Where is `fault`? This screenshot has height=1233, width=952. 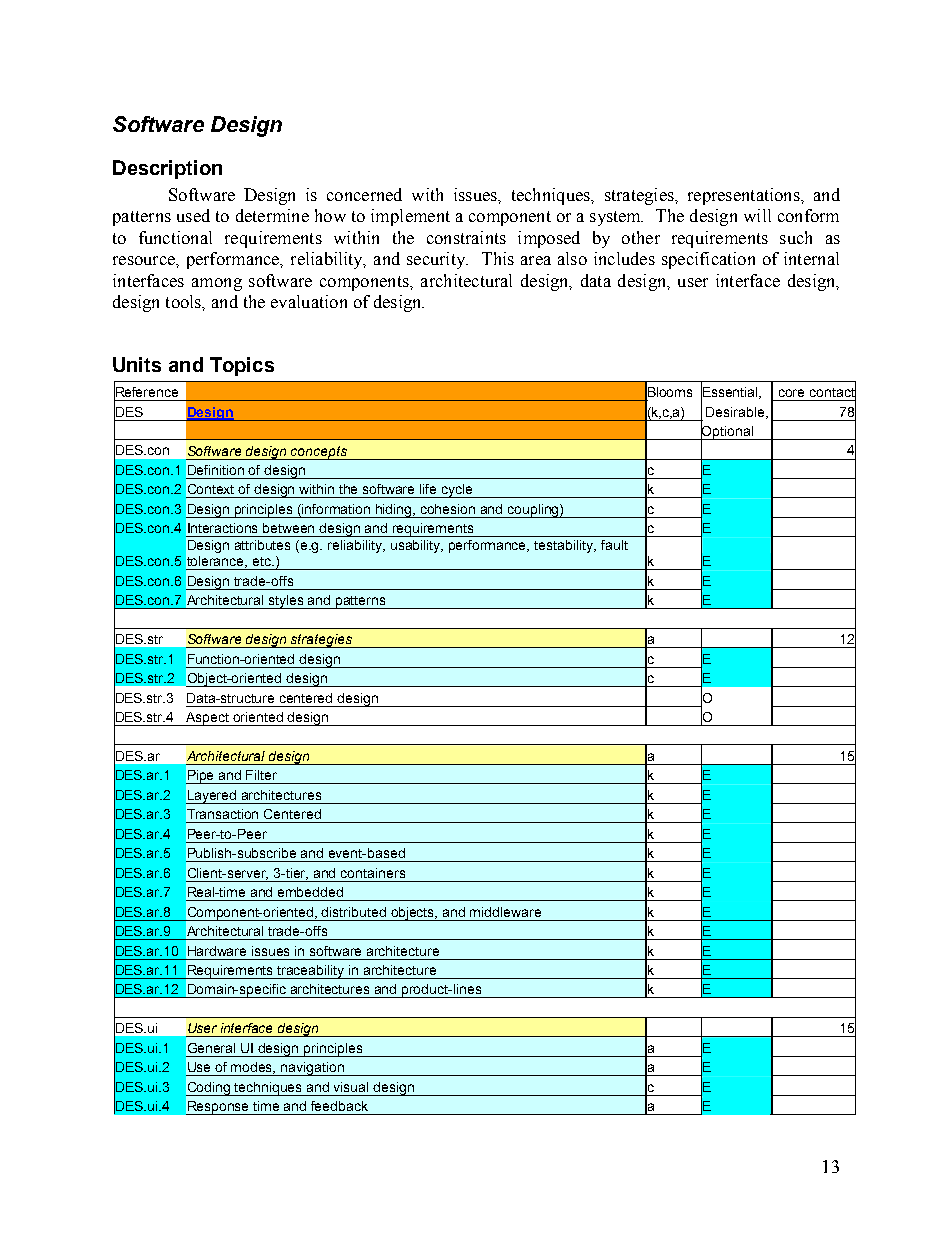 fault is located at coordinates (614, 545).
